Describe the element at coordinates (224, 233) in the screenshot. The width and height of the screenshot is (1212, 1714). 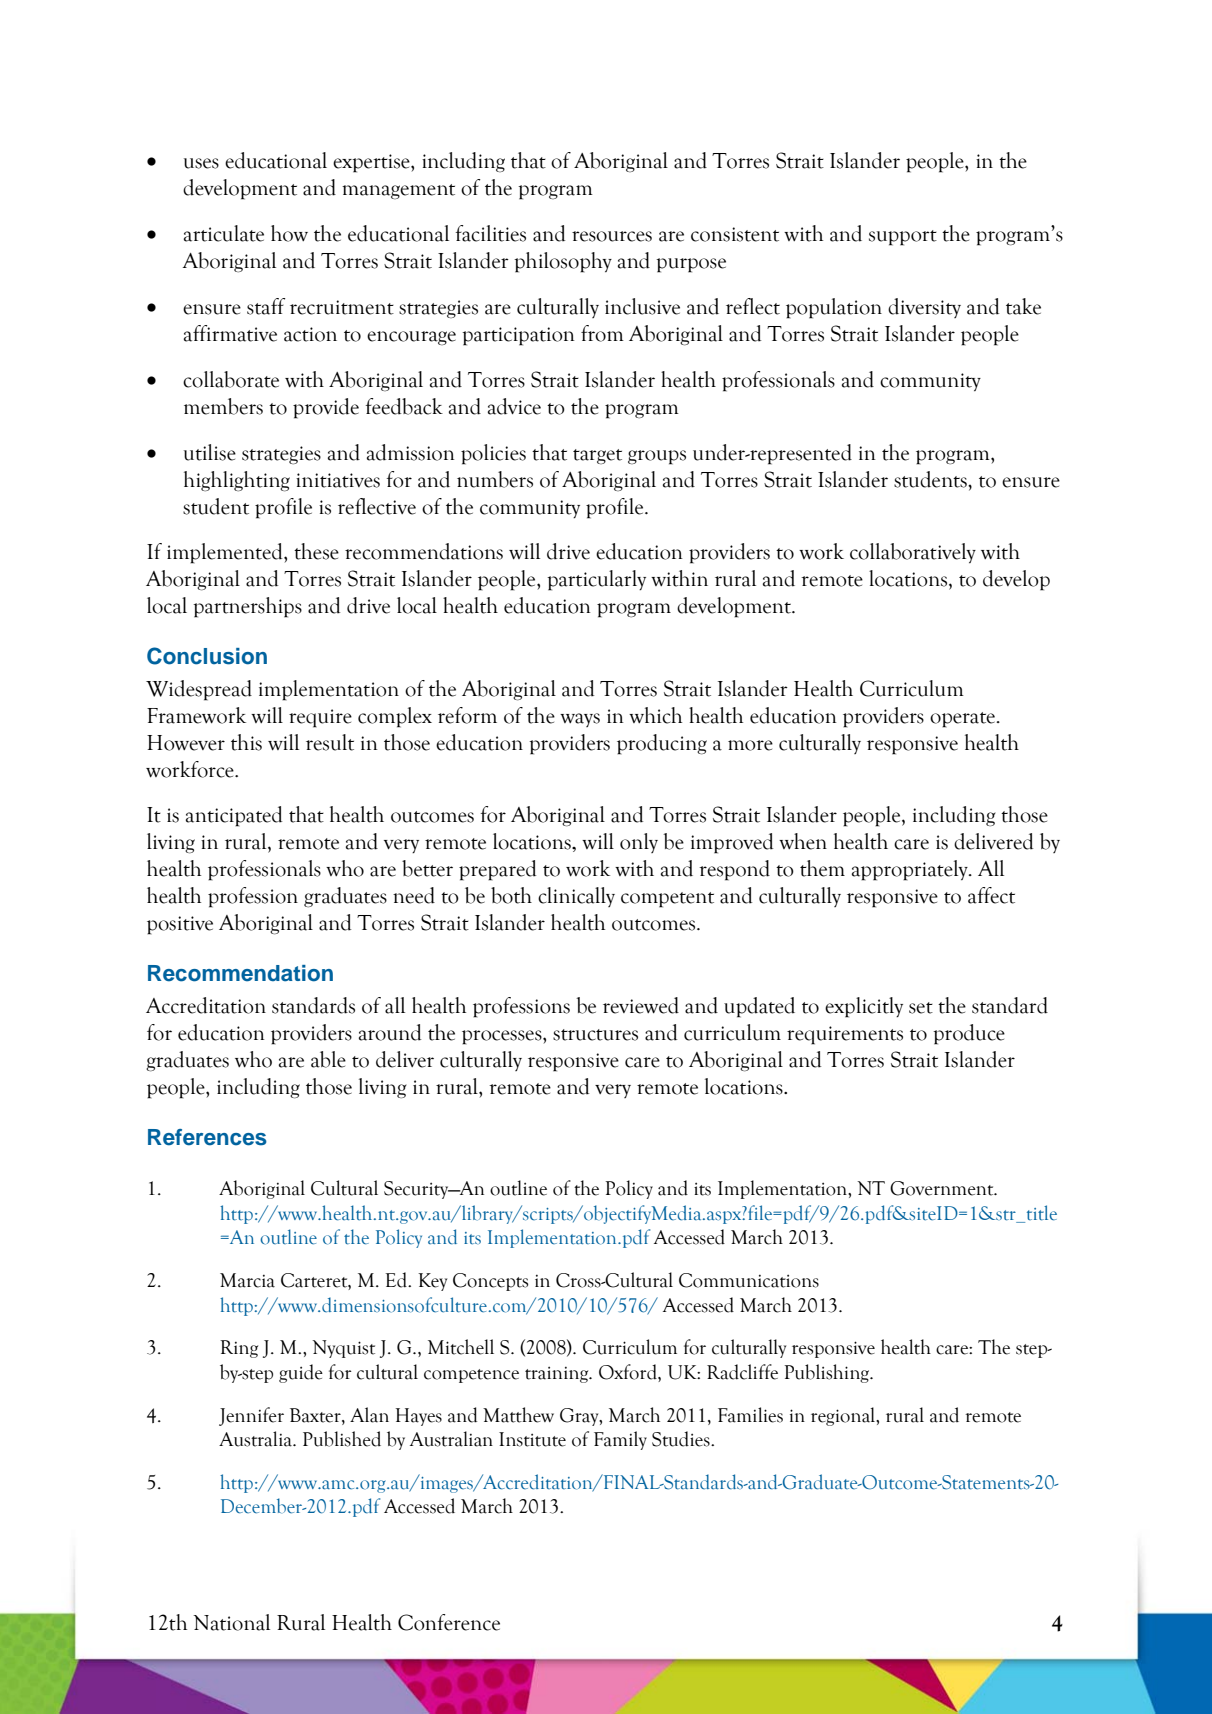
I see `articulate` at that location.
